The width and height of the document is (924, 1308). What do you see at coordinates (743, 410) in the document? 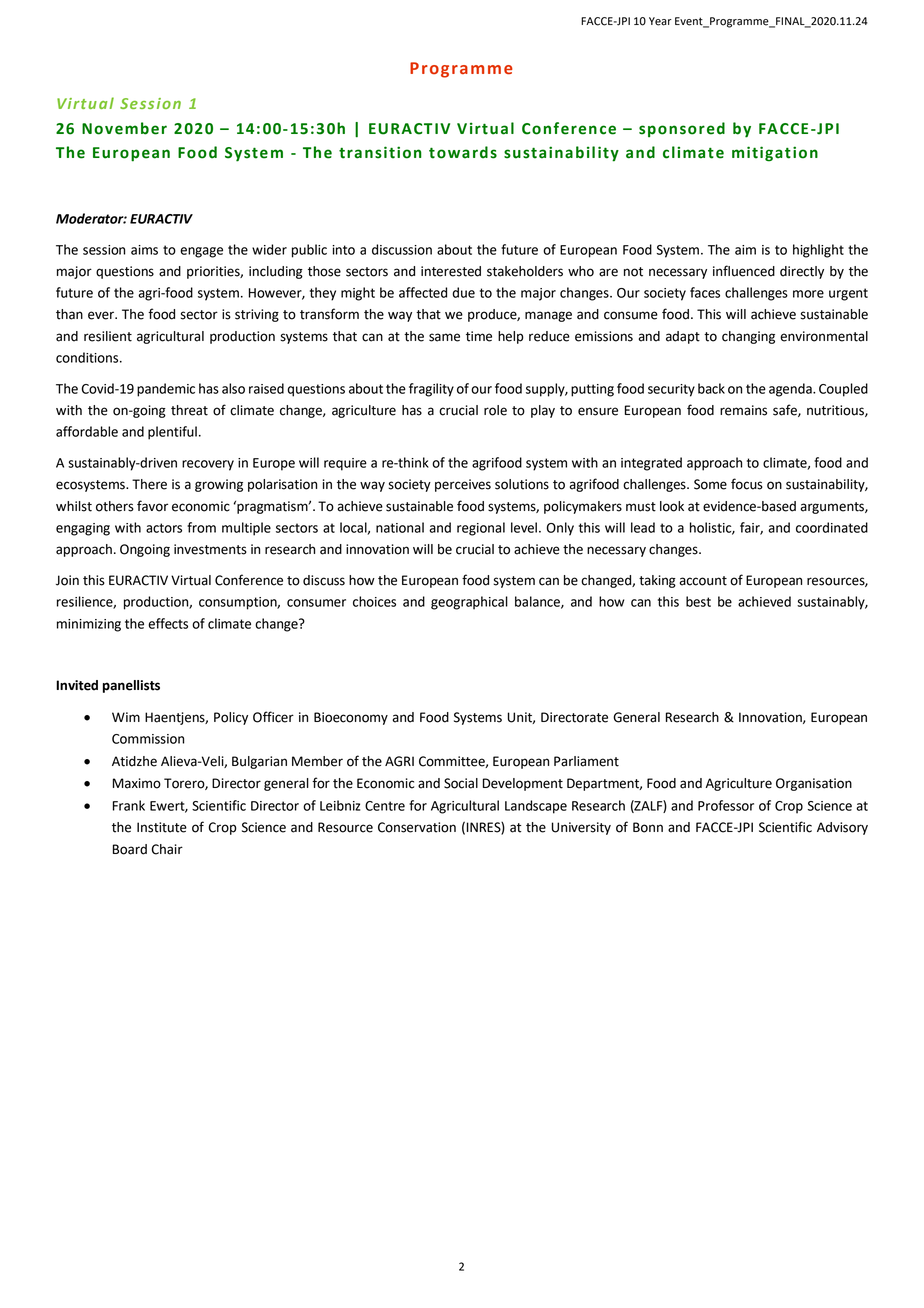
I see `remains` at bounding box center [743, 410].
